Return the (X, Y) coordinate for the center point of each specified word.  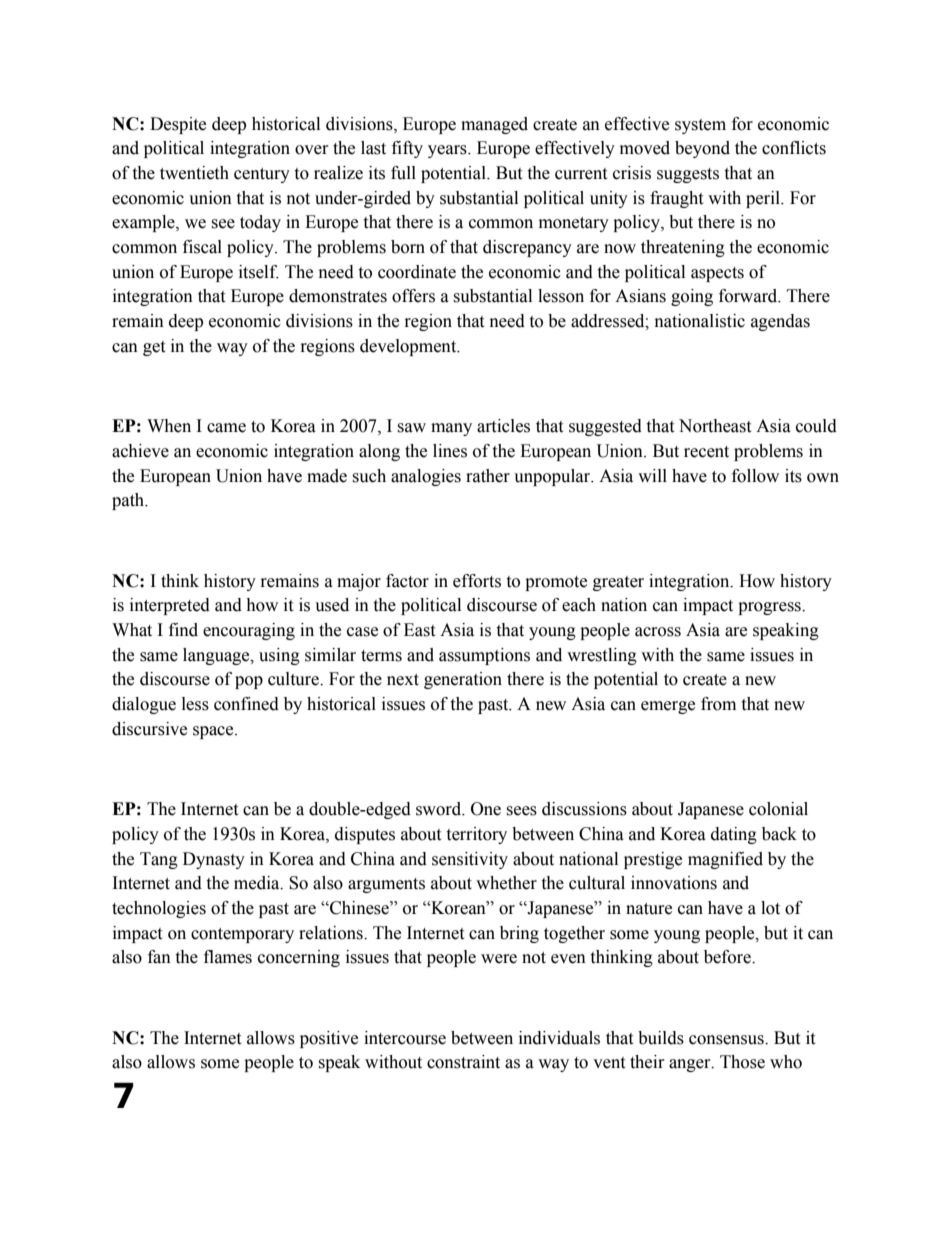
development (409, 347)
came (226, 428)
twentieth (194, 173)
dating (734, 835)
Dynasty (214, 860)
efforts (477, 581)
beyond (702, 149)
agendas (780, 322)
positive (329, 1039)
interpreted (170, 606)
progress (770, 608)
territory (476, 835)
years (448, 151)
